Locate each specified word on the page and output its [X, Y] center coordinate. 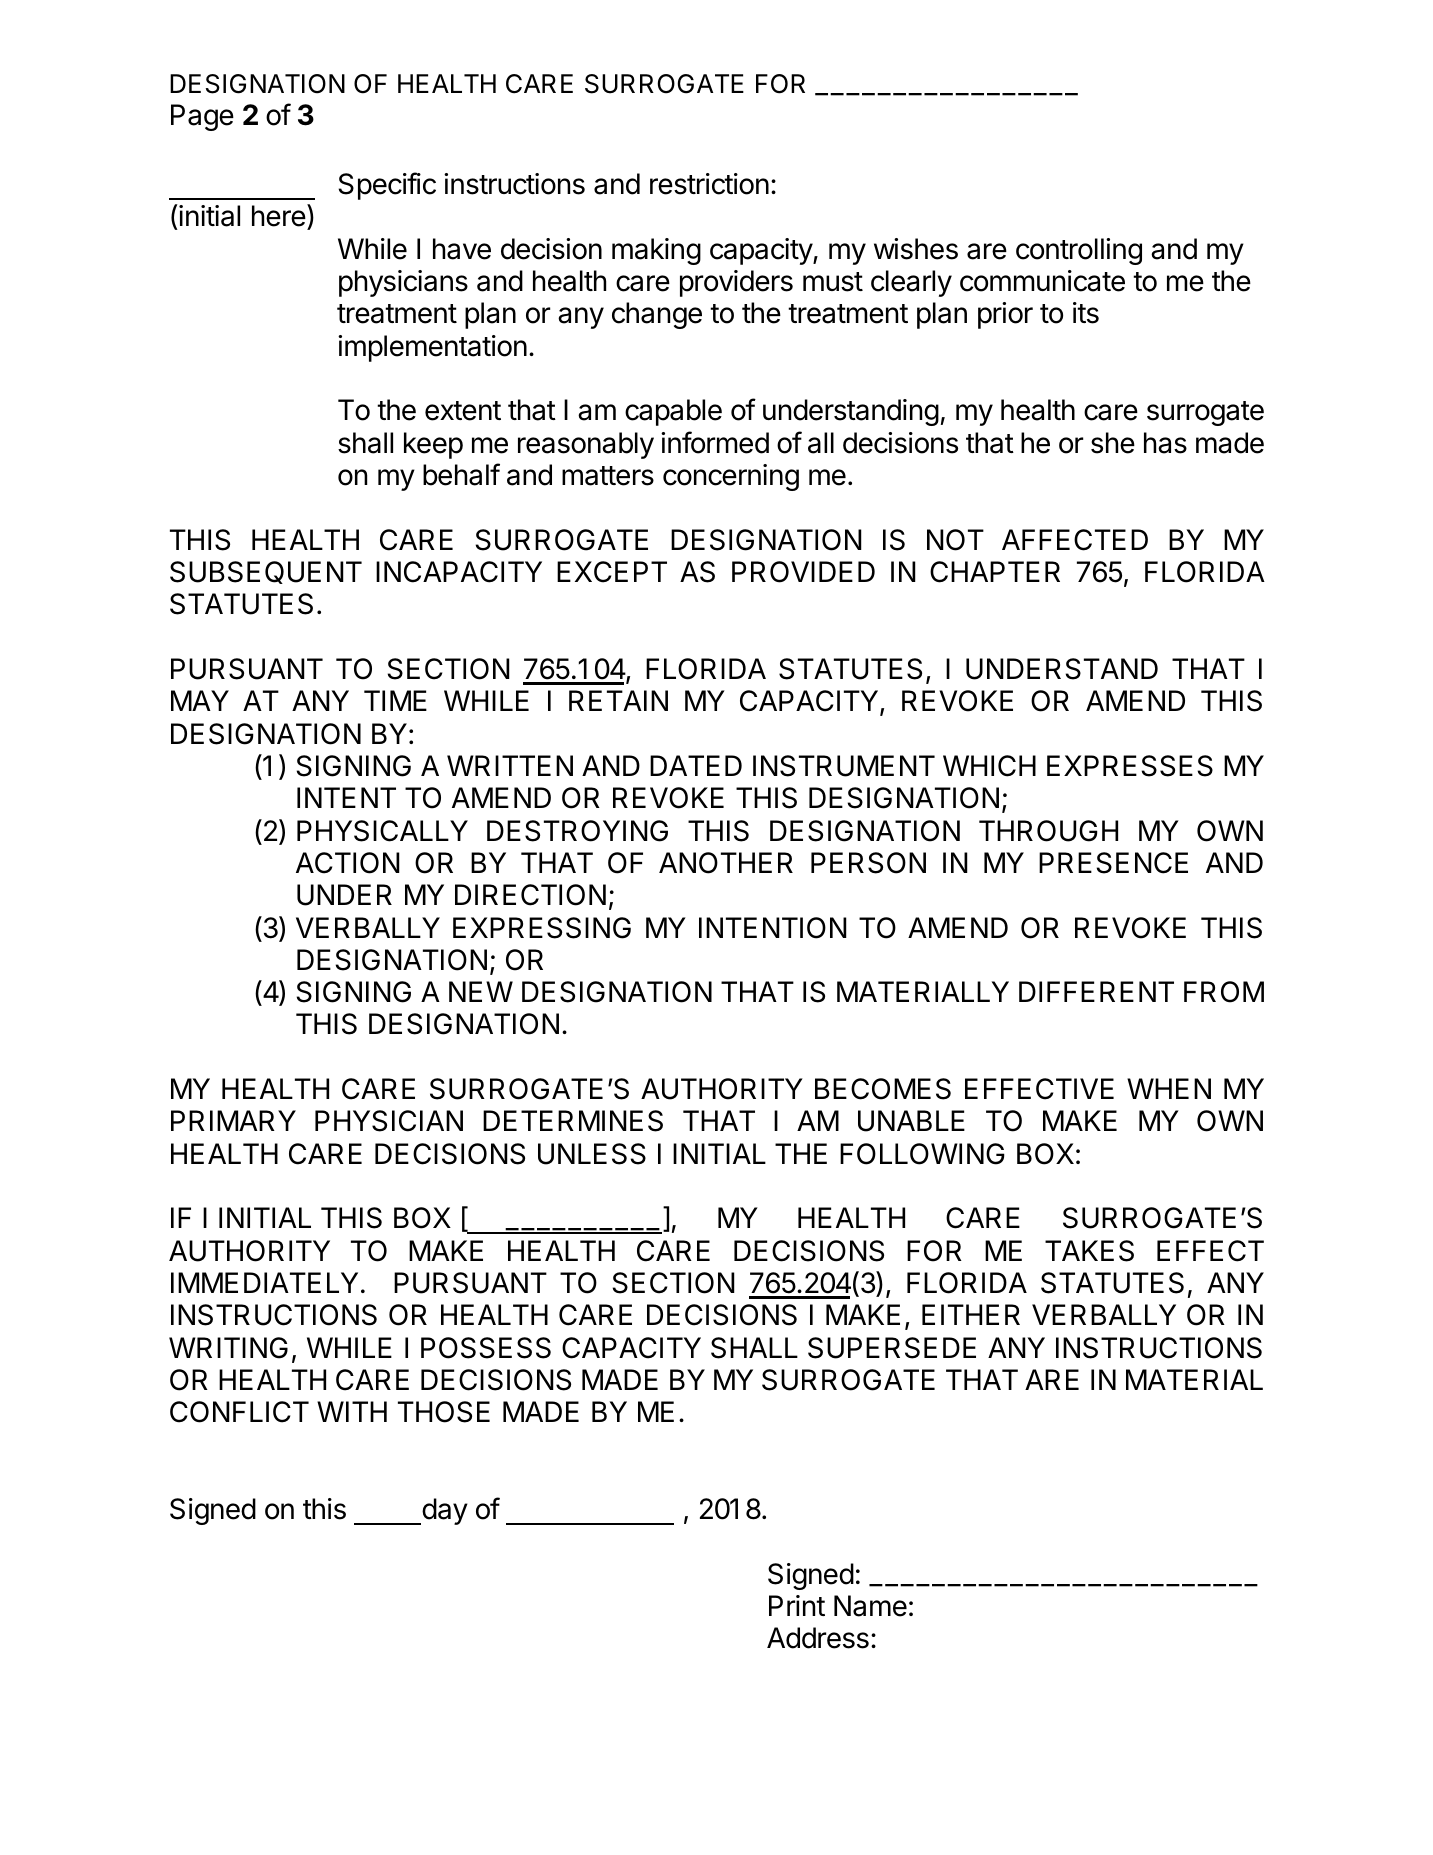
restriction [709, 184]
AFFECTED [1075, 540]
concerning [731, 477]
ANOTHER [726, 863]
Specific [387, 186]
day [444, 1511]
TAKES [1089, 1251]
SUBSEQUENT [266, 572]
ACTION [348, 863]
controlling [1079, 251]
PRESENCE [1113, 863]
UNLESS [592, 1154]
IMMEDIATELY [264, 1282]
